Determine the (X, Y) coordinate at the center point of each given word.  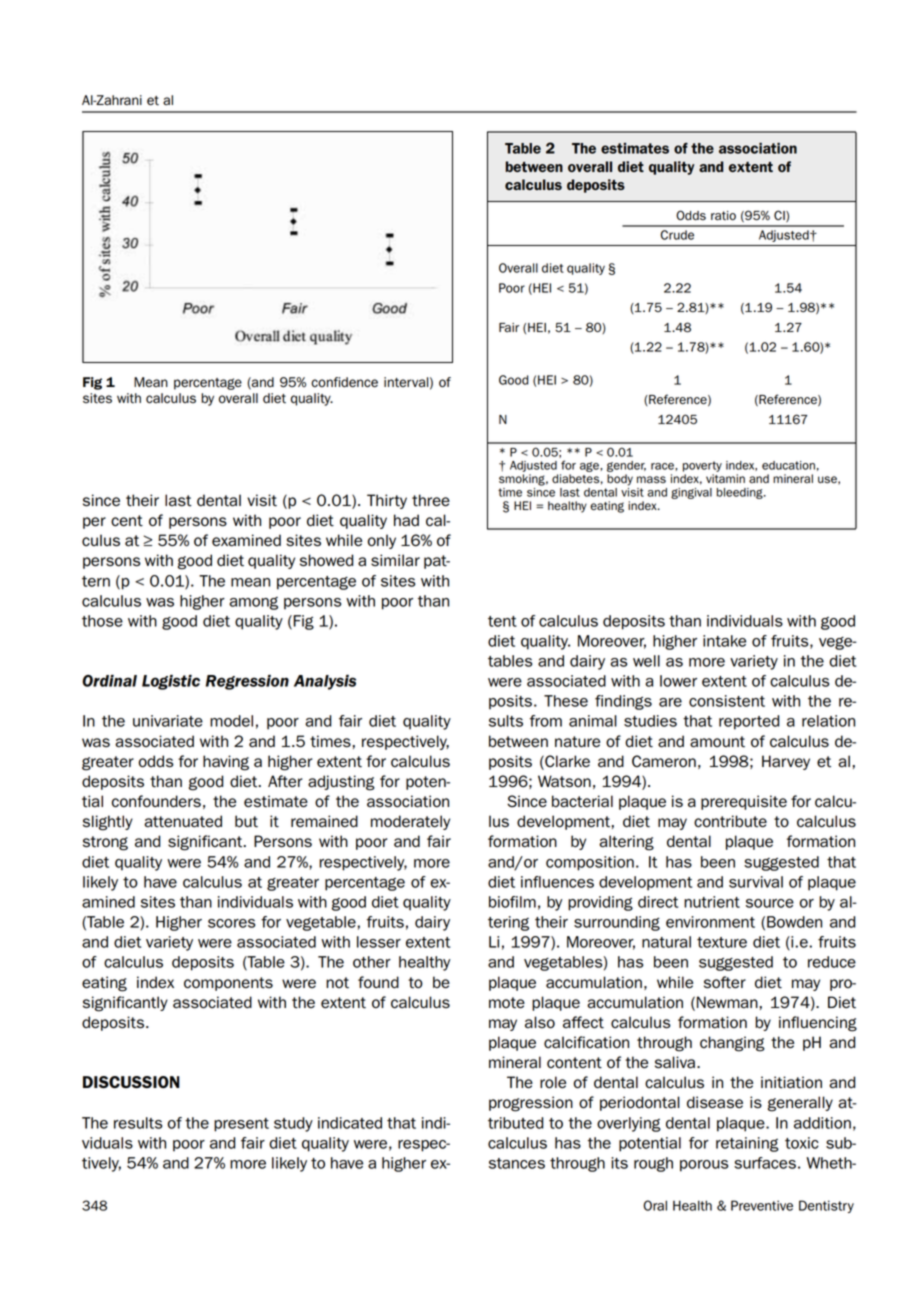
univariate (168, 721)
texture (722, 942)
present (241, 1125)
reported (749, 722)
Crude (677, 235)
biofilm (512, 902)
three (431, 500)
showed (326, 560)
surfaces (765, 1163)
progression (531, 1104)
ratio (723, 216)
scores (231, 923)
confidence (344, 382)
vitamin (725, 479)
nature (577, 742)
